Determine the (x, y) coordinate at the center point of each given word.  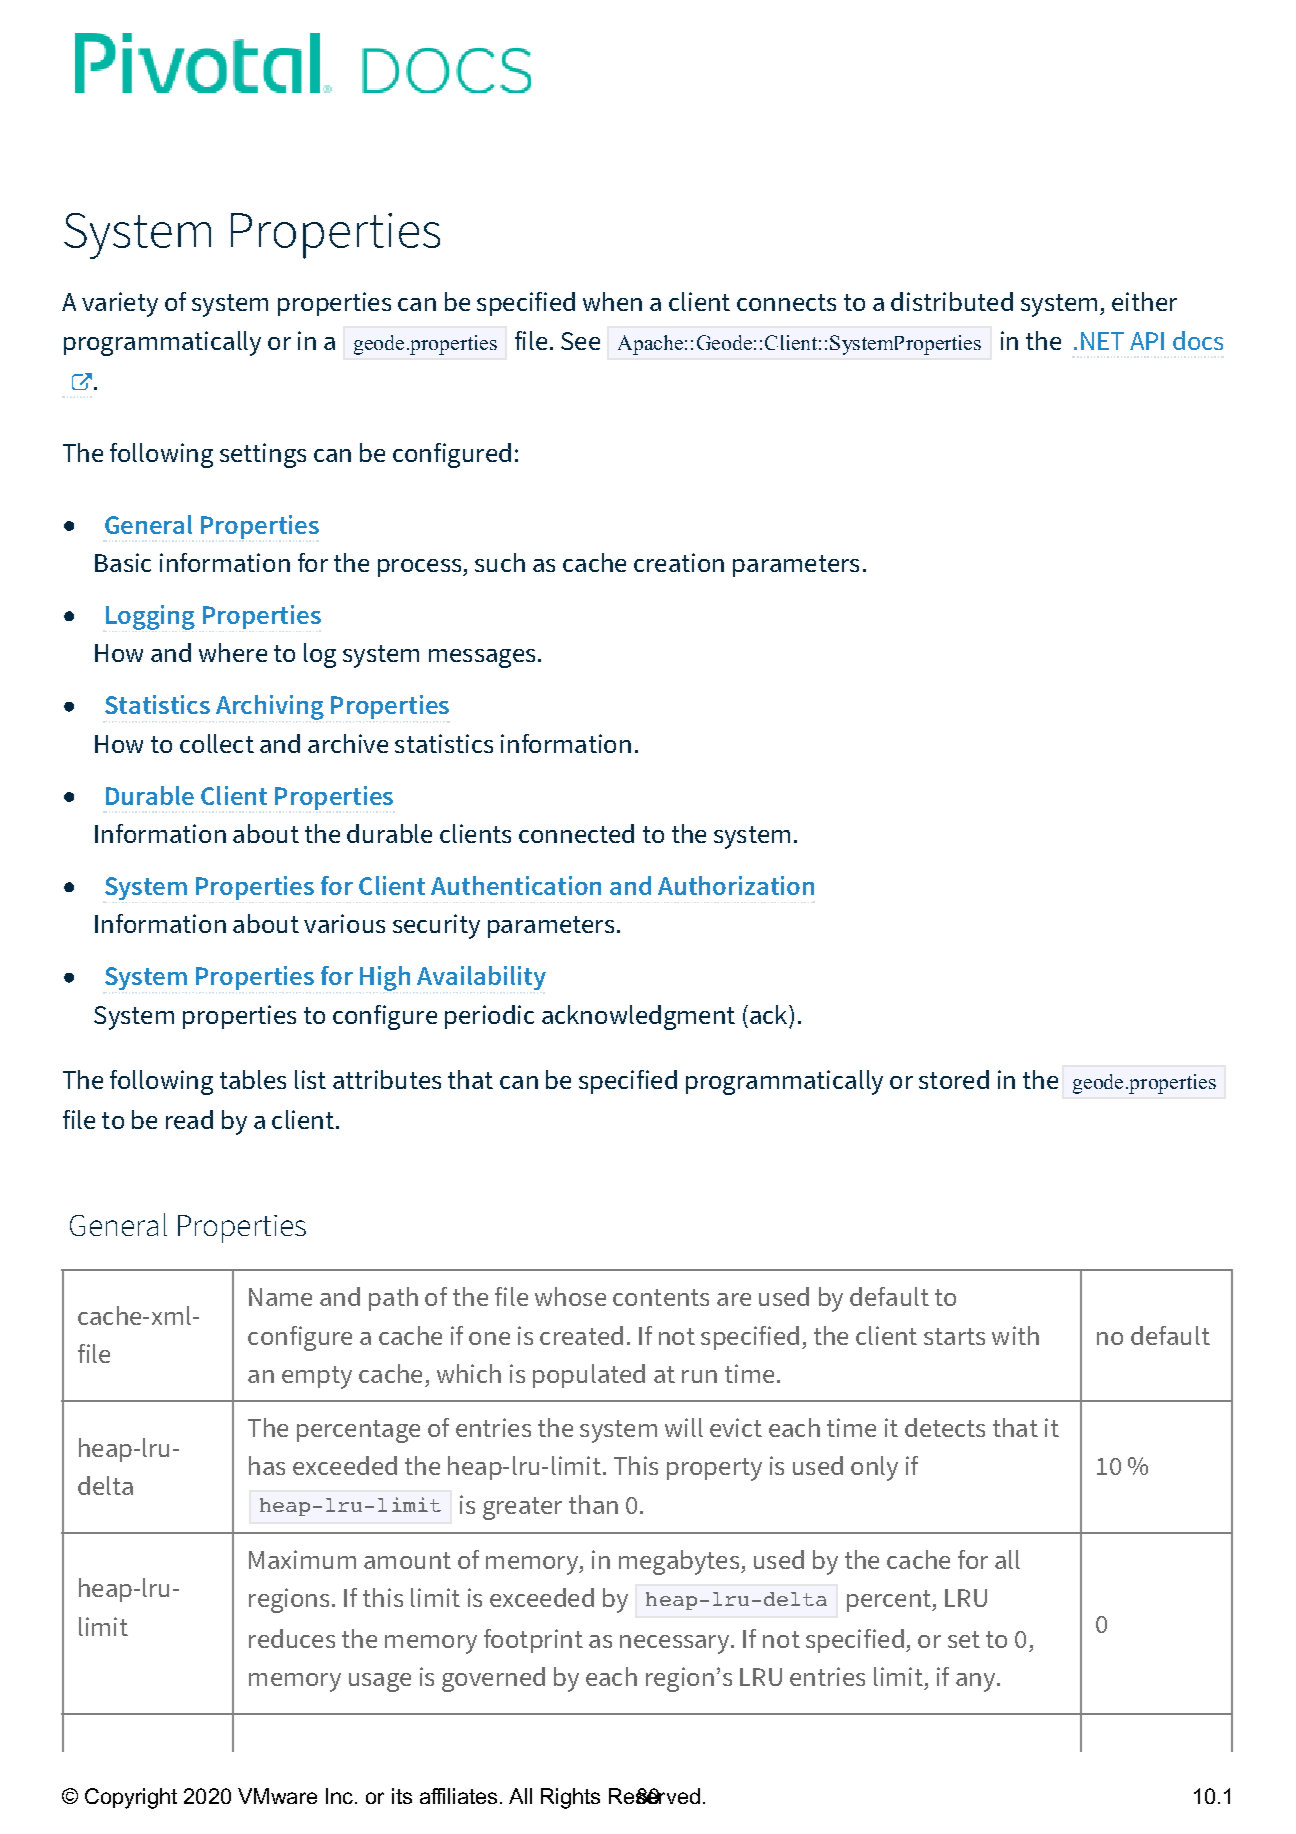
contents (661, 1297)
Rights (570, 1798)
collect (217, 743)
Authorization (736, 885)
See (580, 341)
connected (576, 833)
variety (120, 304)
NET (1102, 341)
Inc (339, 1796)
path (393, 1299)
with (1015, 1335)
